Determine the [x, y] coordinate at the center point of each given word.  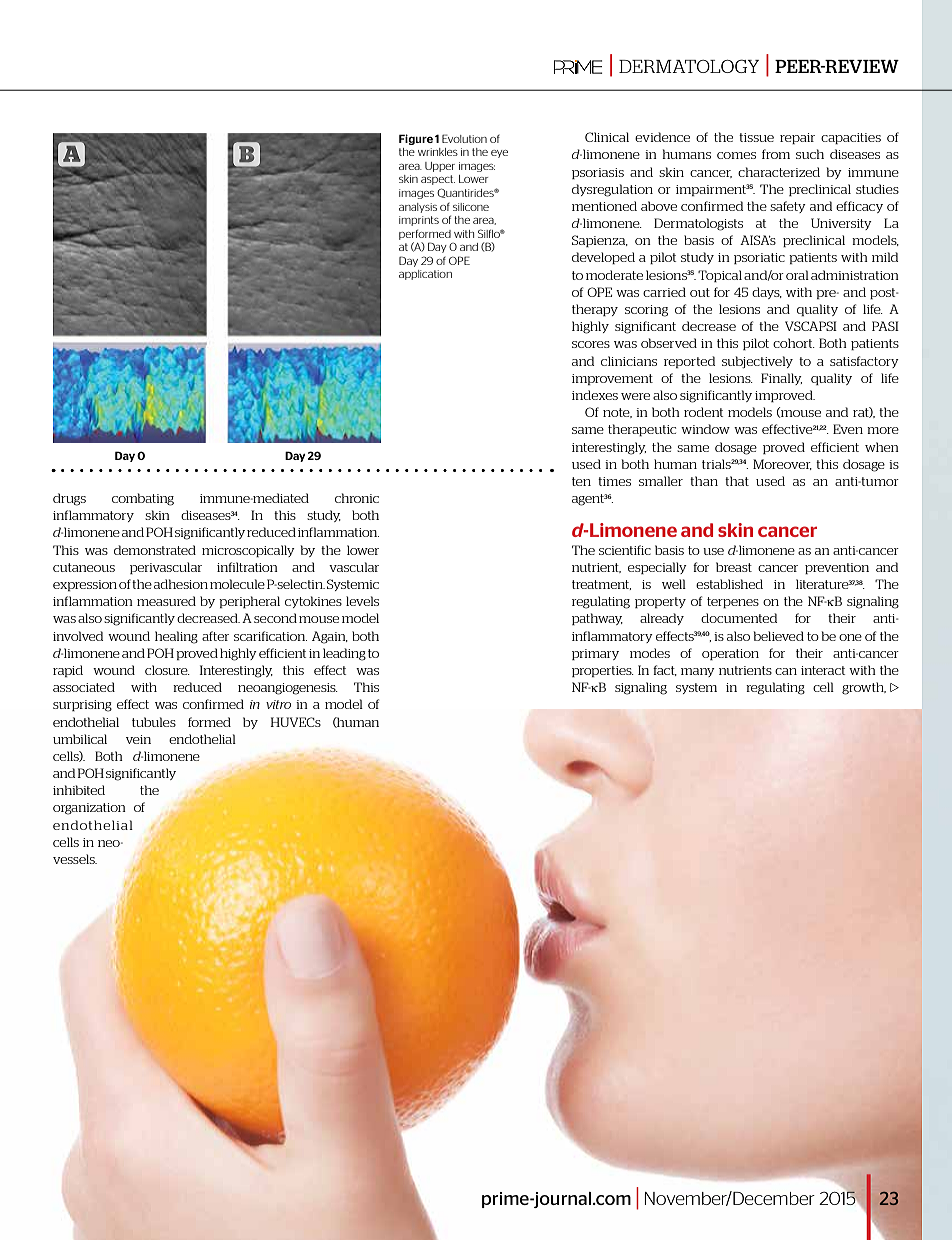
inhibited [79, 790]
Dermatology [689, 66]
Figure [416, 139]
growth [864, 688]
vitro [278, 704]
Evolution [464, 138]
